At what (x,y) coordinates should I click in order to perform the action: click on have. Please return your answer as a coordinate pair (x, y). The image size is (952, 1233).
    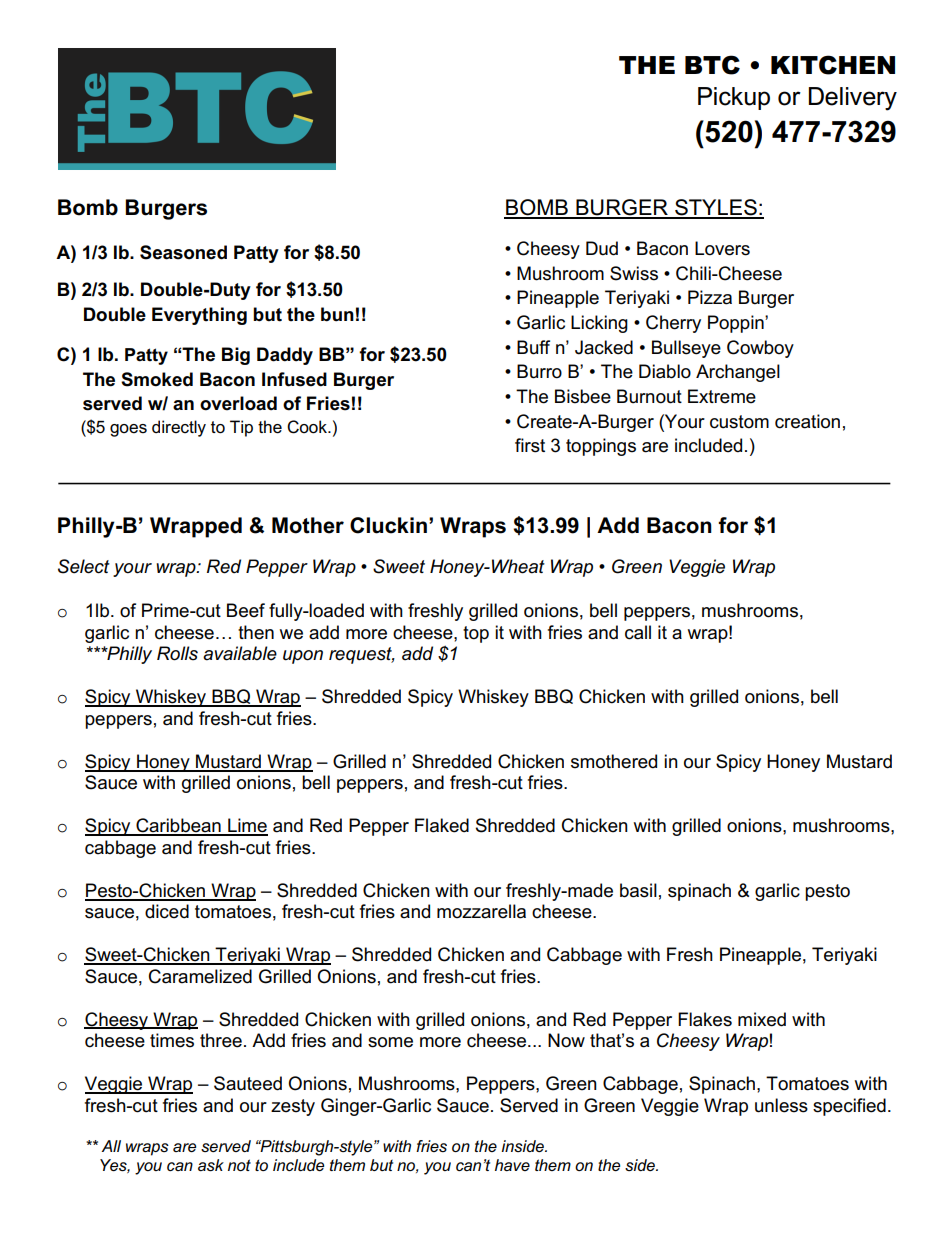
    Looking at the image, I should click on (512, 1165).
